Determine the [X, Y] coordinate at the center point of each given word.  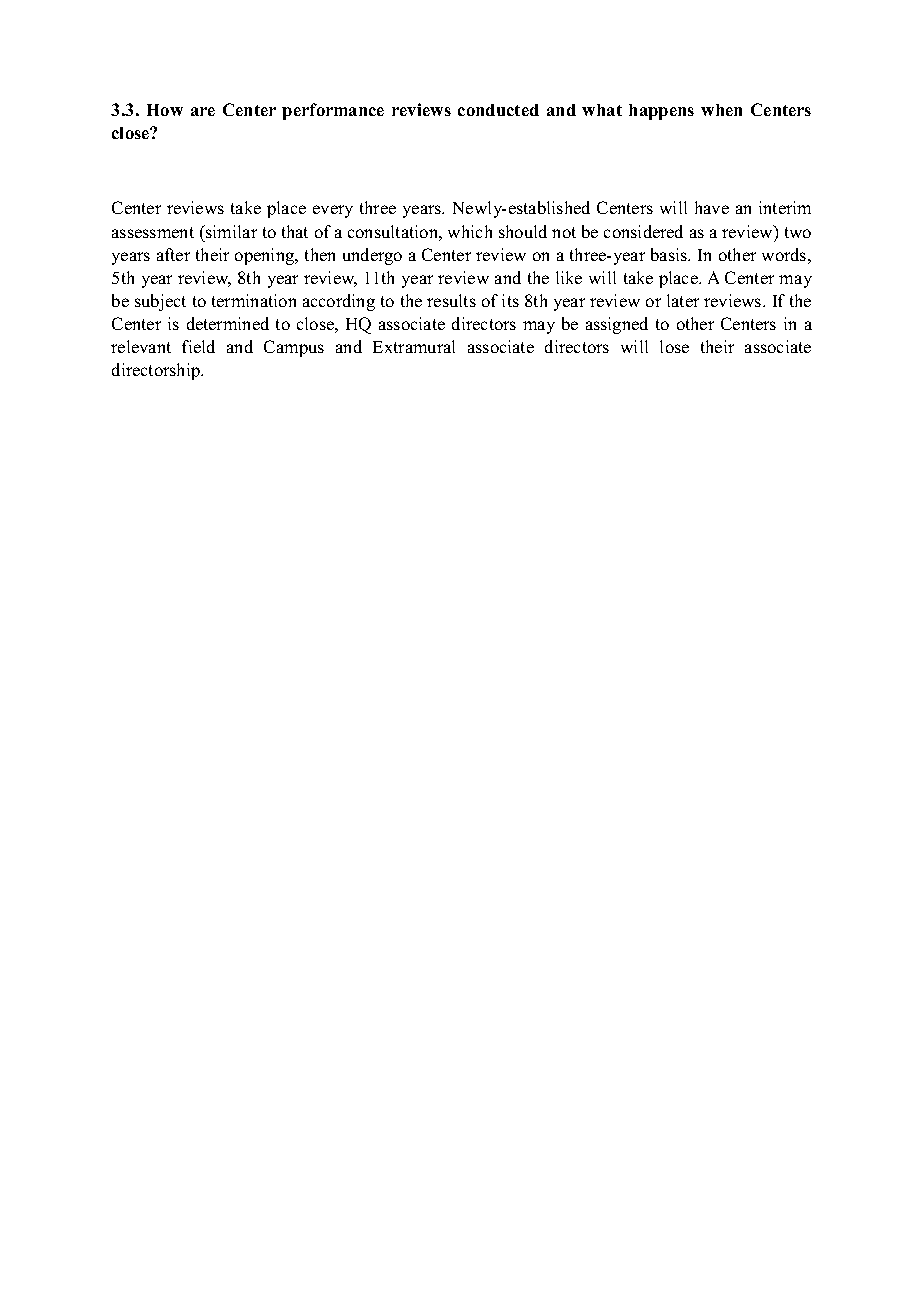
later [683, 300]
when [721, 110]
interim [785, 207]
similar [230, 231]
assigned [617, 325]
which [470, 231]
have [712, 207]
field [198, 346]
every [333, 211]
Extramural [414, 346]
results [451, 300]
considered [643, 231]
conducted [498, 110]
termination [254, 300]
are [203, 111]
